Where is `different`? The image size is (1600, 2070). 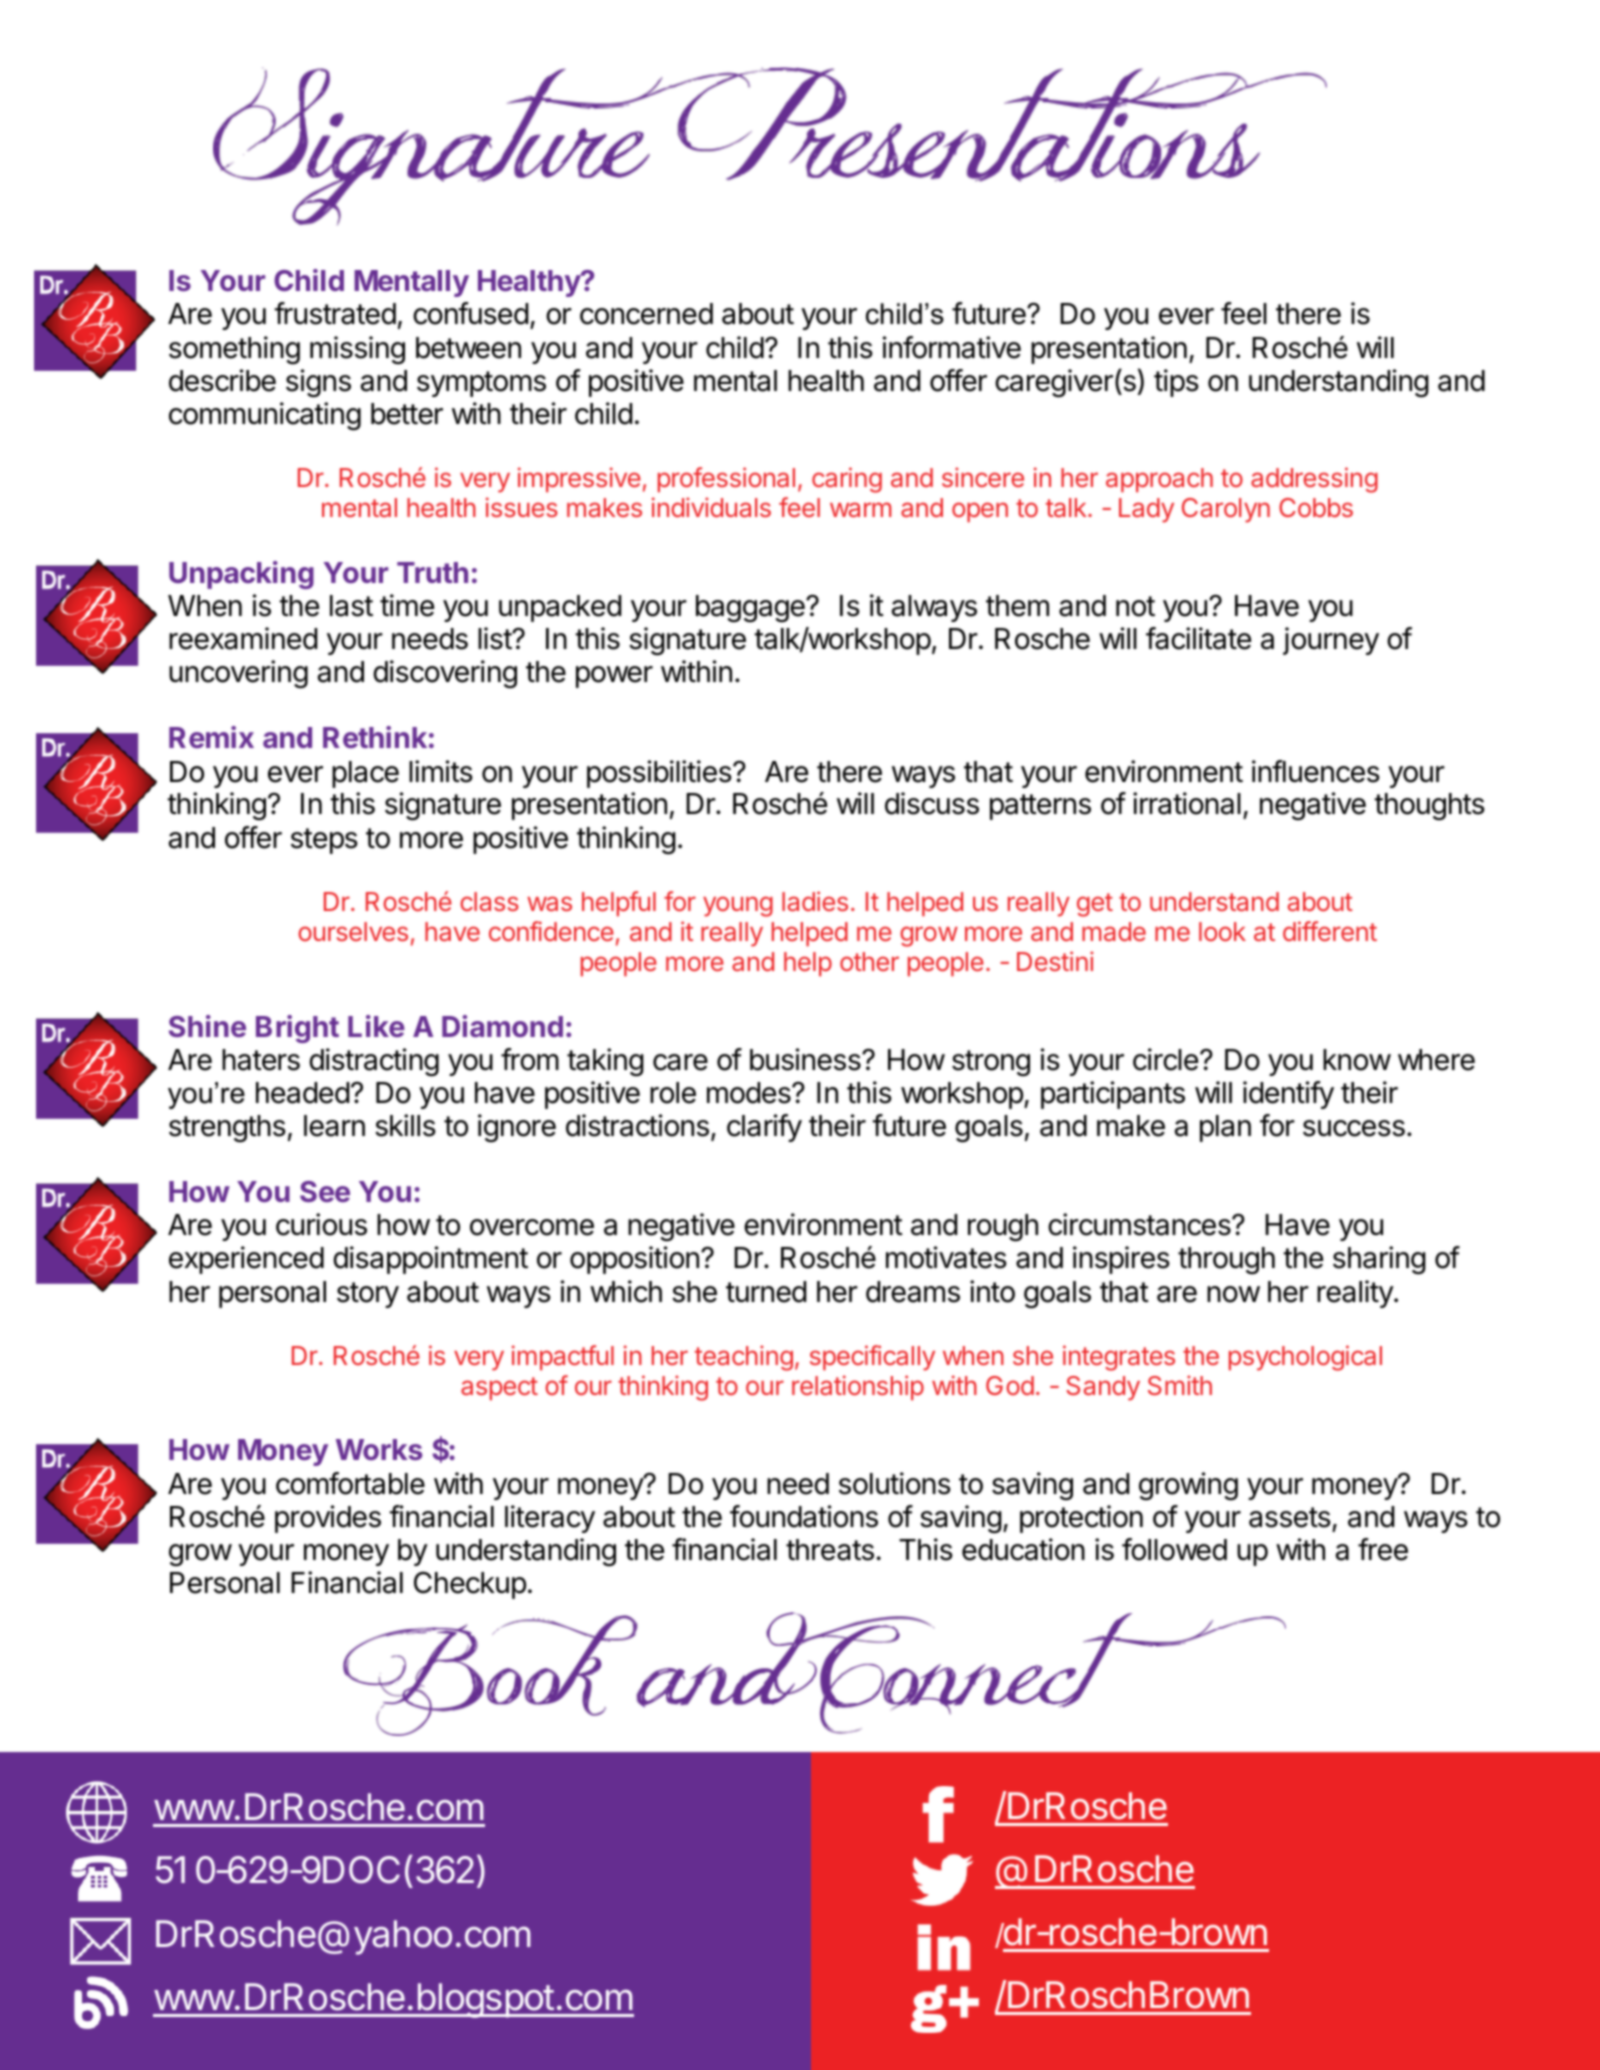
different is located at coordinates (1330, 931).
